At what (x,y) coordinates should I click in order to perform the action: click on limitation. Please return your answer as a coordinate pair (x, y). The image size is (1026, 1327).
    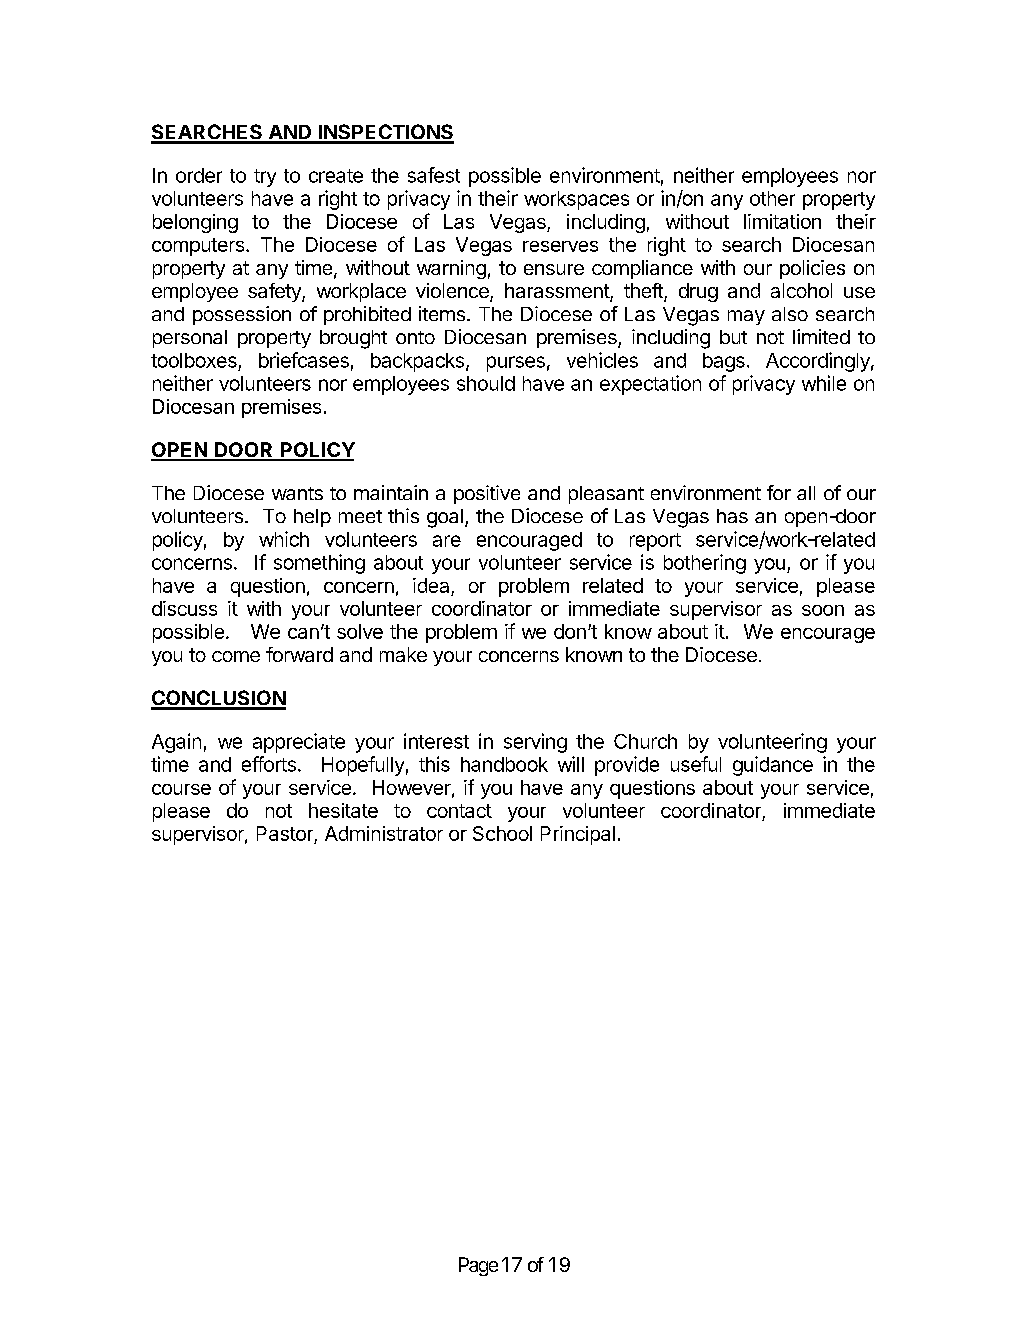
    Looking at the image, I should click on (782, 221).
